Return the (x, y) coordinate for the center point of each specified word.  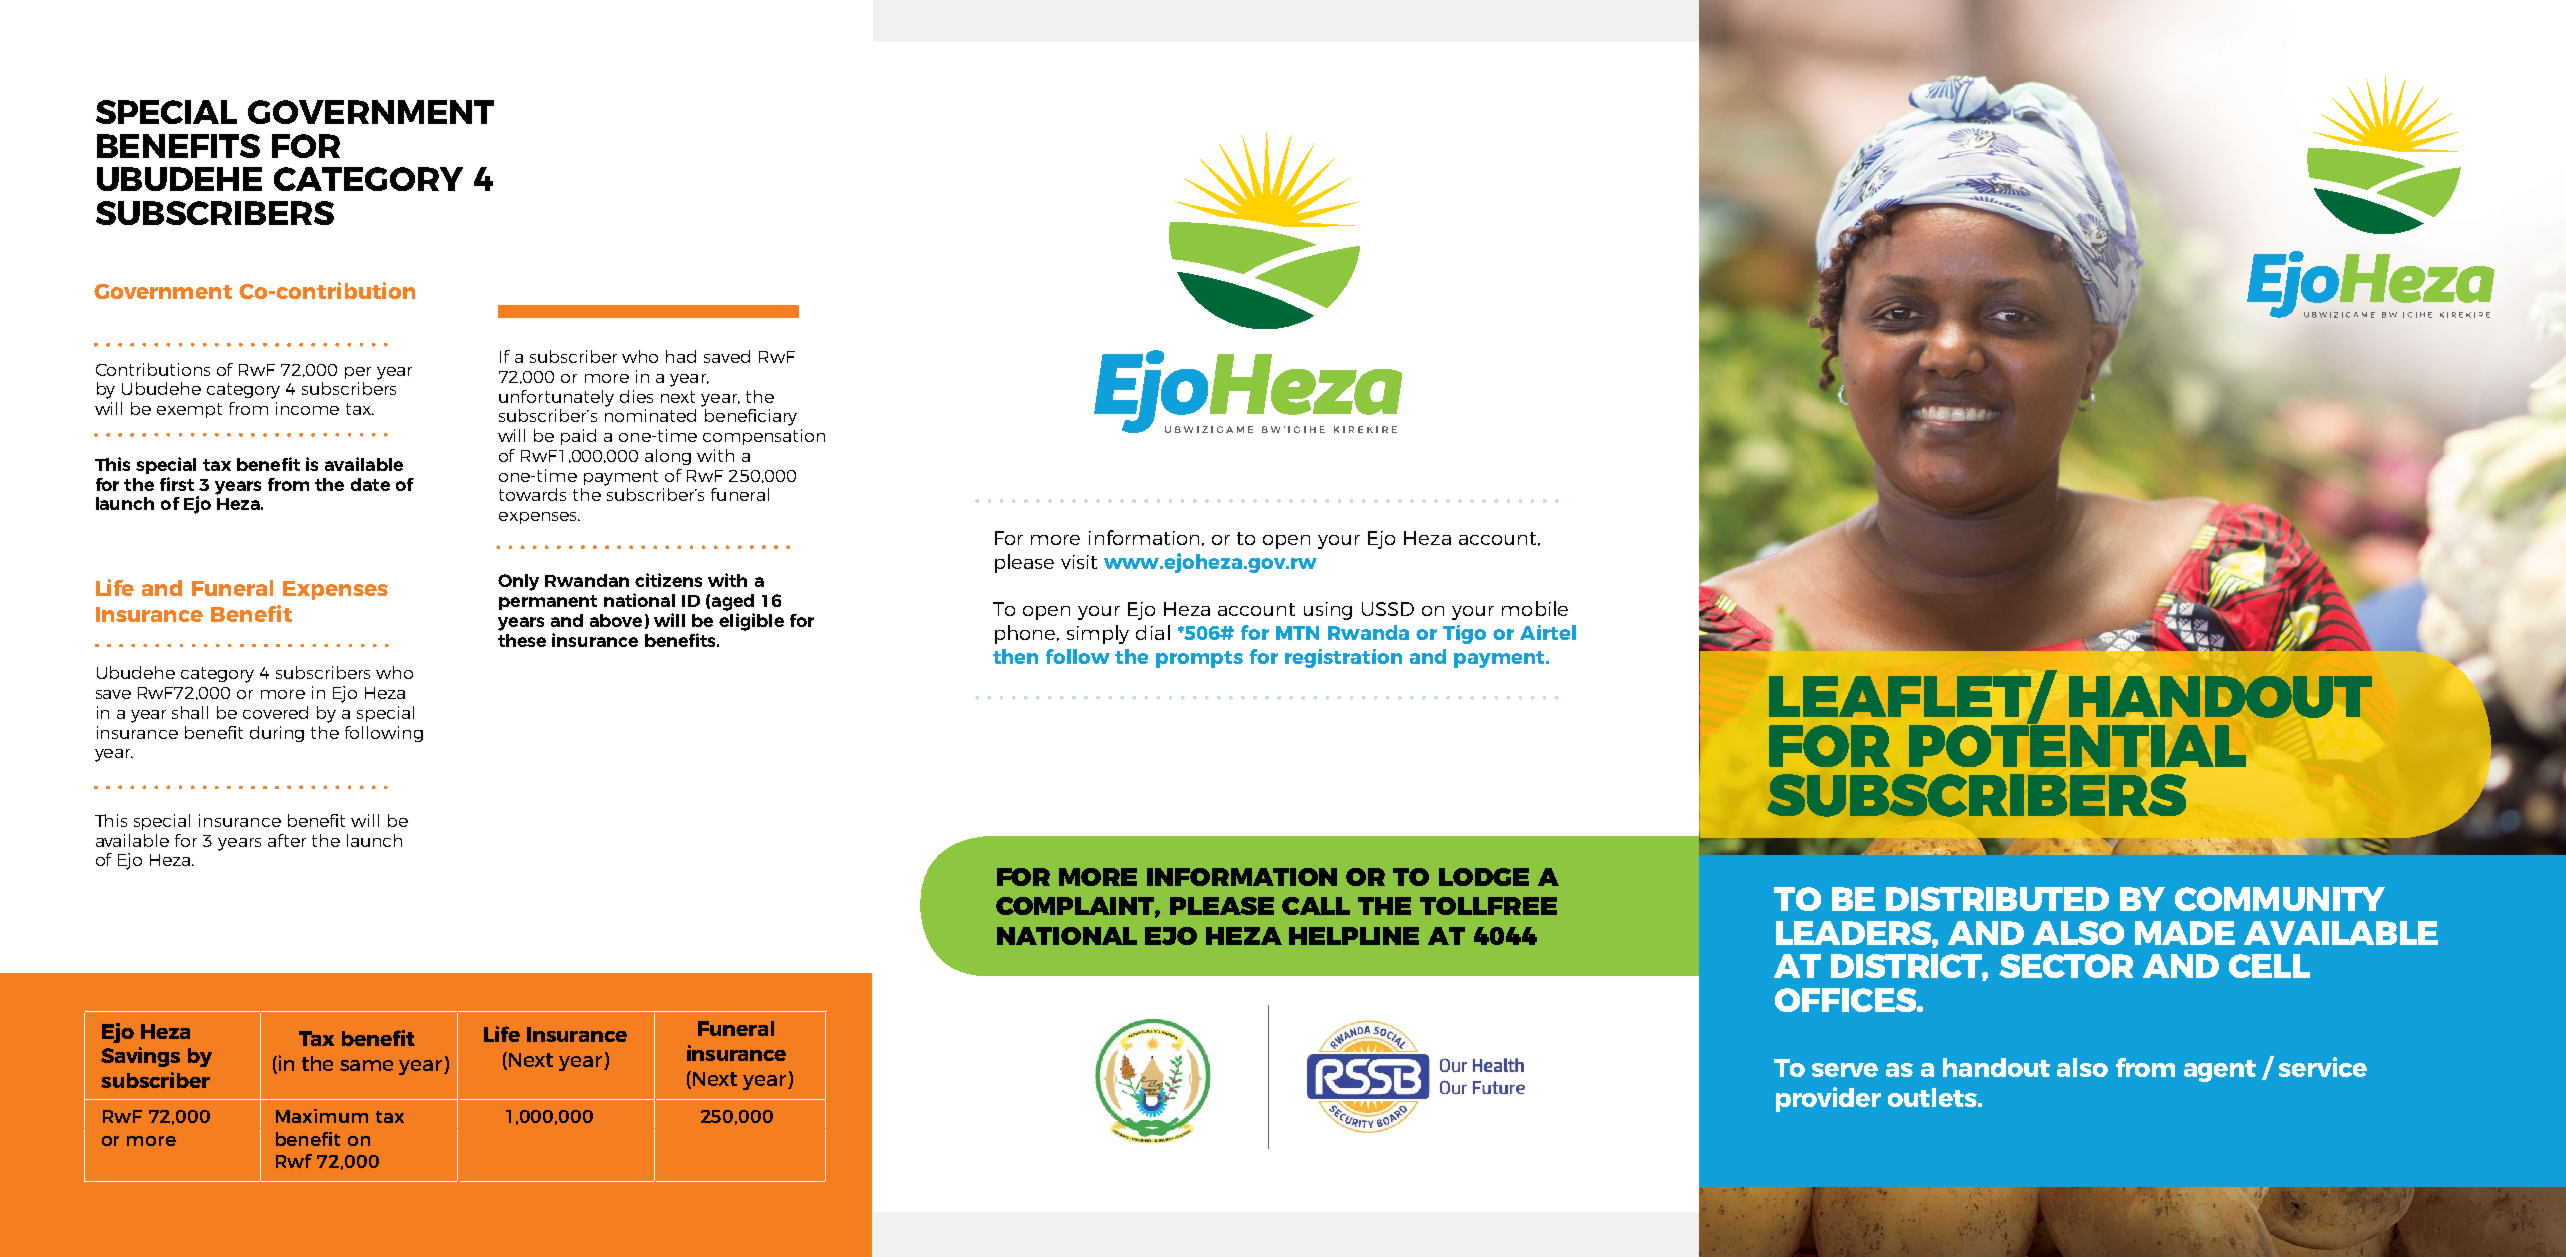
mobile (1535, 608)
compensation (764, 437)
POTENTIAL (2077, 744)
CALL (1316, 906)
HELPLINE (1354, 936)
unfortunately (556, 398)
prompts (1199, 659)
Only (518, 582)
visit (1079, 562)
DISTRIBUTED (1997, 899)
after (287, 840)
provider (1828, 1099)
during (277, 734)
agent (2220, 1071)
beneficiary (751, 417)
